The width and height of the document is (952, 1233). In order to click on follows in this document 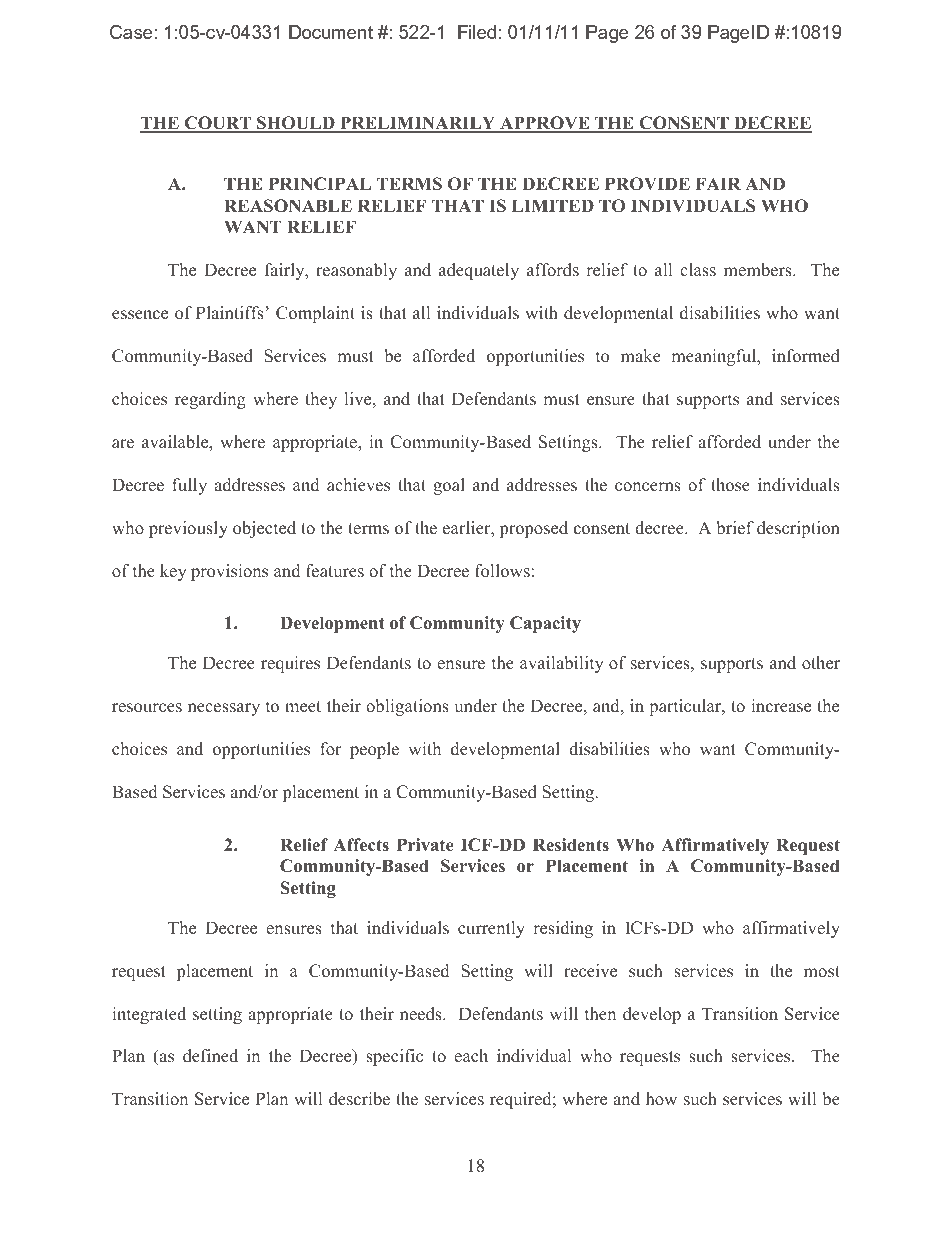, I will do `click(502, 571)`.
